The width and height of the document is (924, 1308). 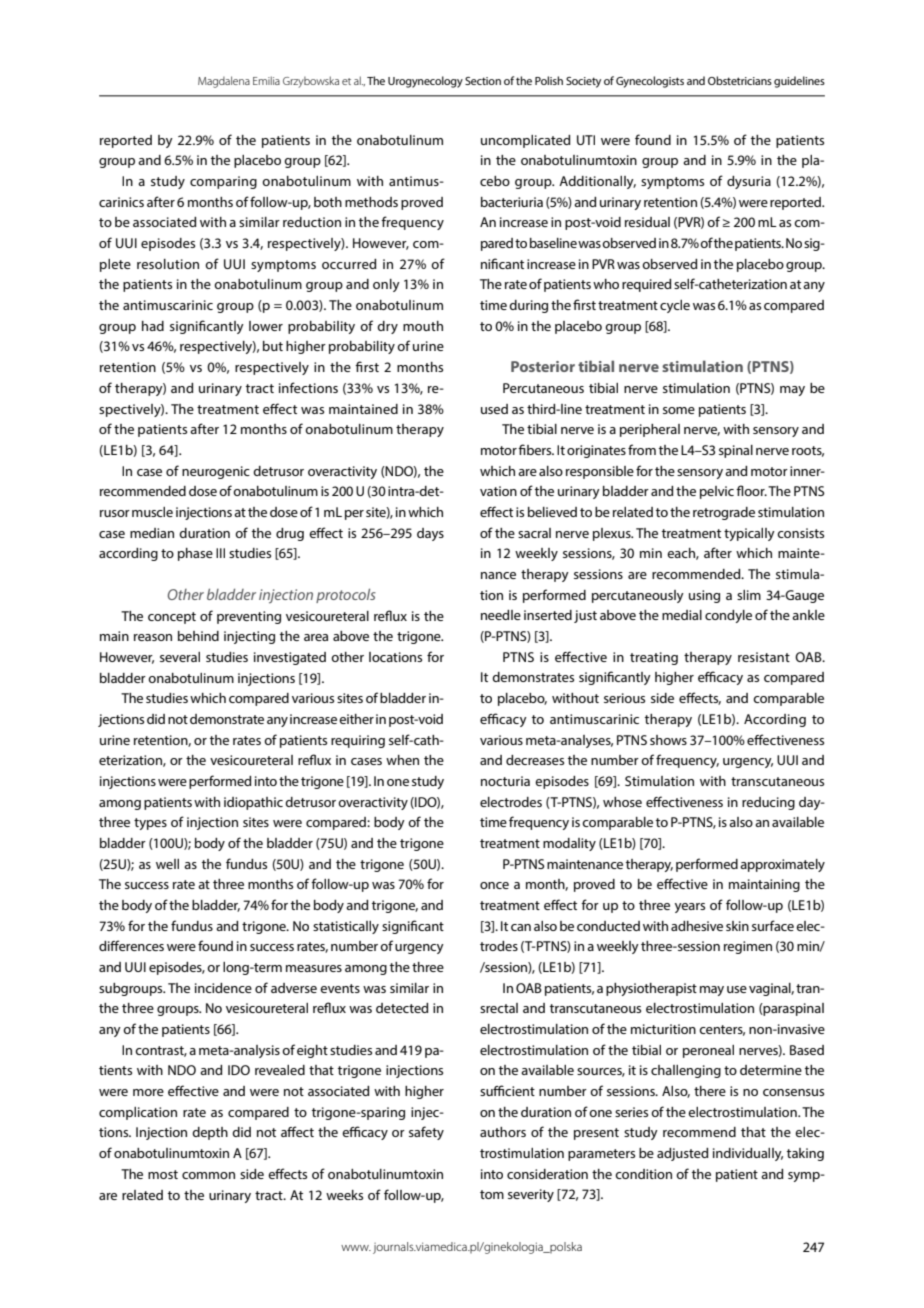 I want to click on individually, so click(x=748, y=1154).
